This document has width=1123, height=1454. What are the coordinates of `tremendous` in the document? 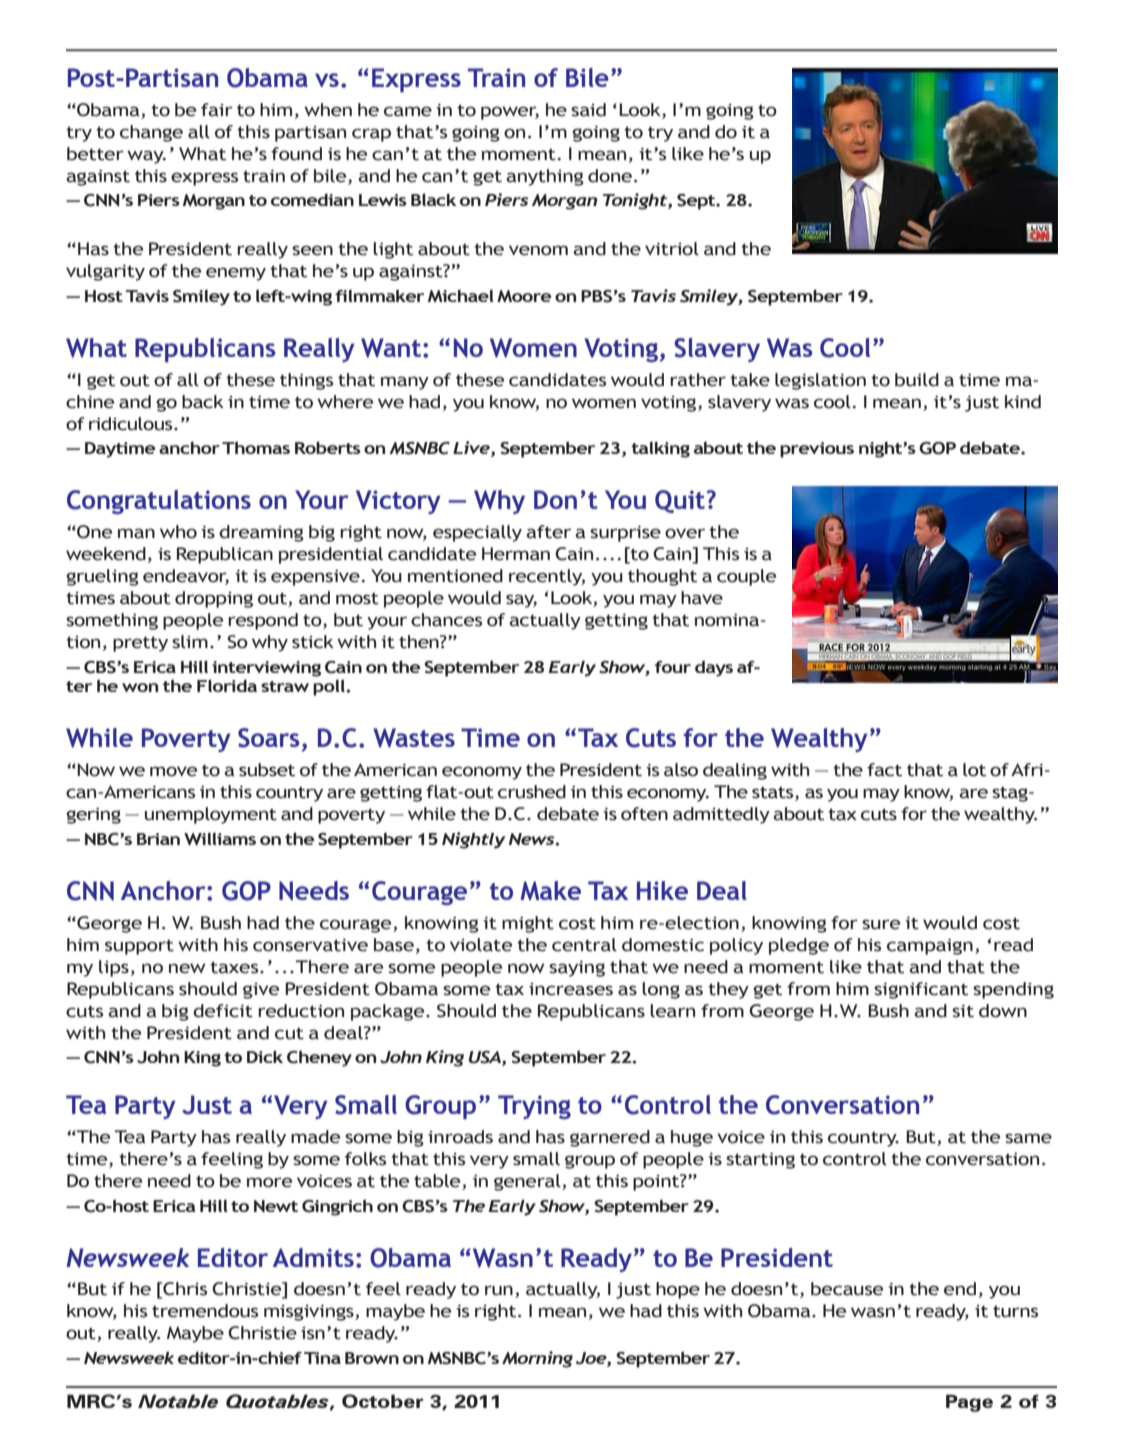 It's located at (205, 1311).
